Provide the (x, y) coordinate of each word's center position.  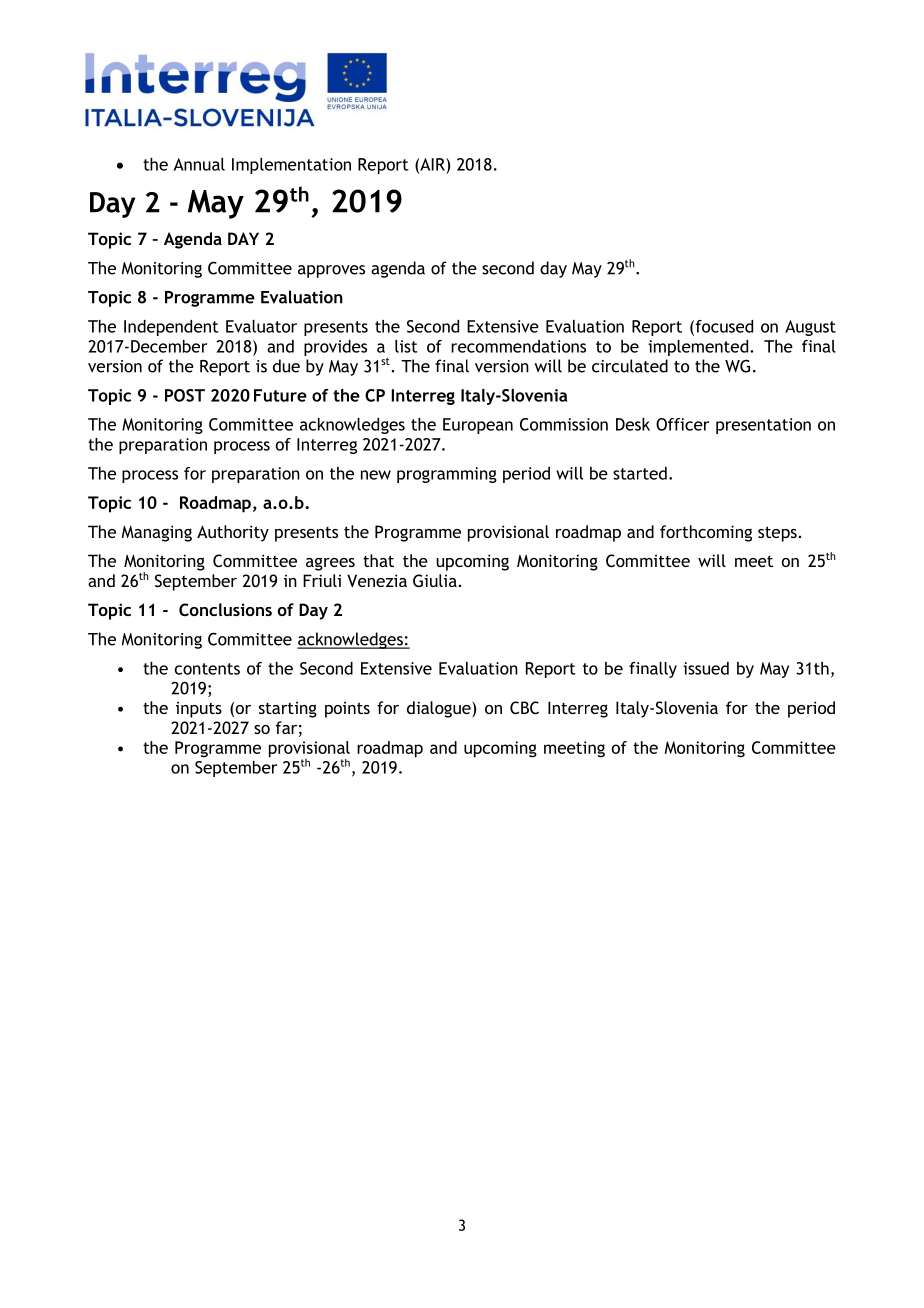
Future (280, 395)
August (810, 328)
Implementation (291, 166)
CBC (524, 707)
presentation (763, 426)
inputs (199, 710)
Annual (199, 164)
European (478, 426)
